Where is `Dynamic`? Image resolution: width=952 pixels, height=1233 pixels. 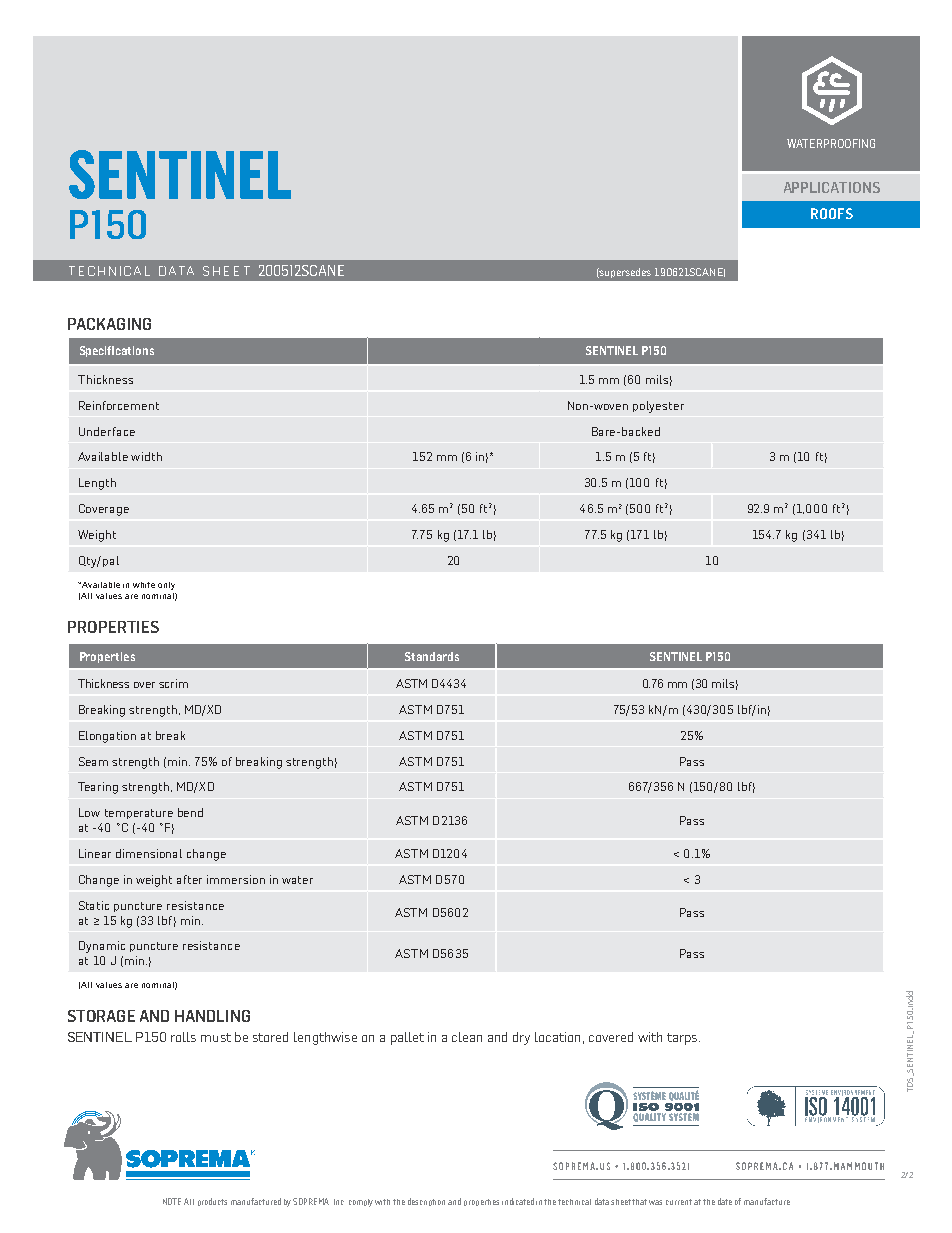
Dynamic is located at coordinates (102, 947).
